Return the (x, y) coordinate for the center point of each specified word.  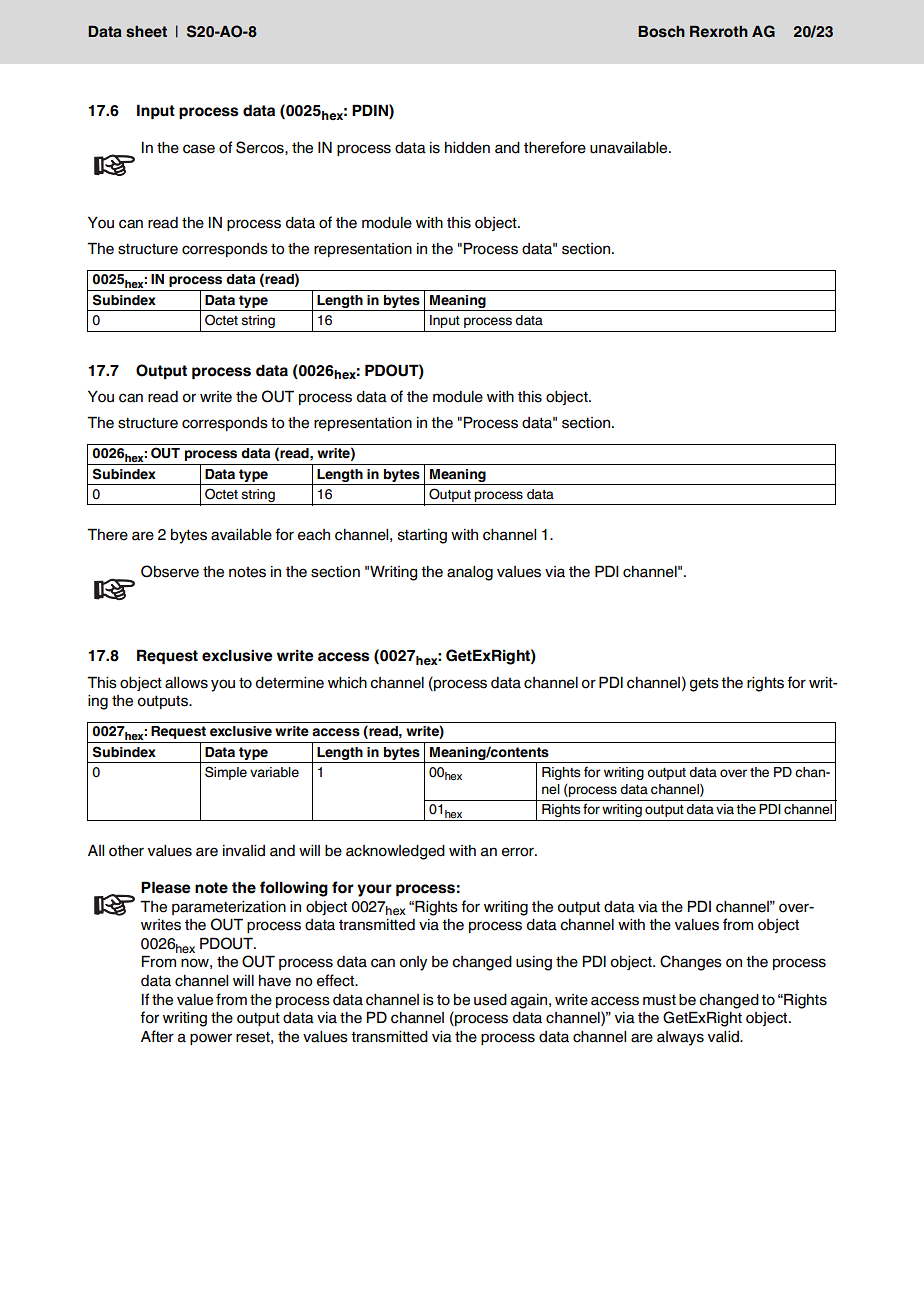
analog (470, 573)
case (199, 149)
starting (422, 536)
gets (704, 684)
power (211, 1039)
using (534, 963)
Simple (226, 773)
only (413, 963)
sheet (146, 32)
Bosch (661, 32)
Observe (170, 571)
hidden (467, 148)
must (659, 1000)
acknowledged (395, 852)
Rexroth (719, 32)
